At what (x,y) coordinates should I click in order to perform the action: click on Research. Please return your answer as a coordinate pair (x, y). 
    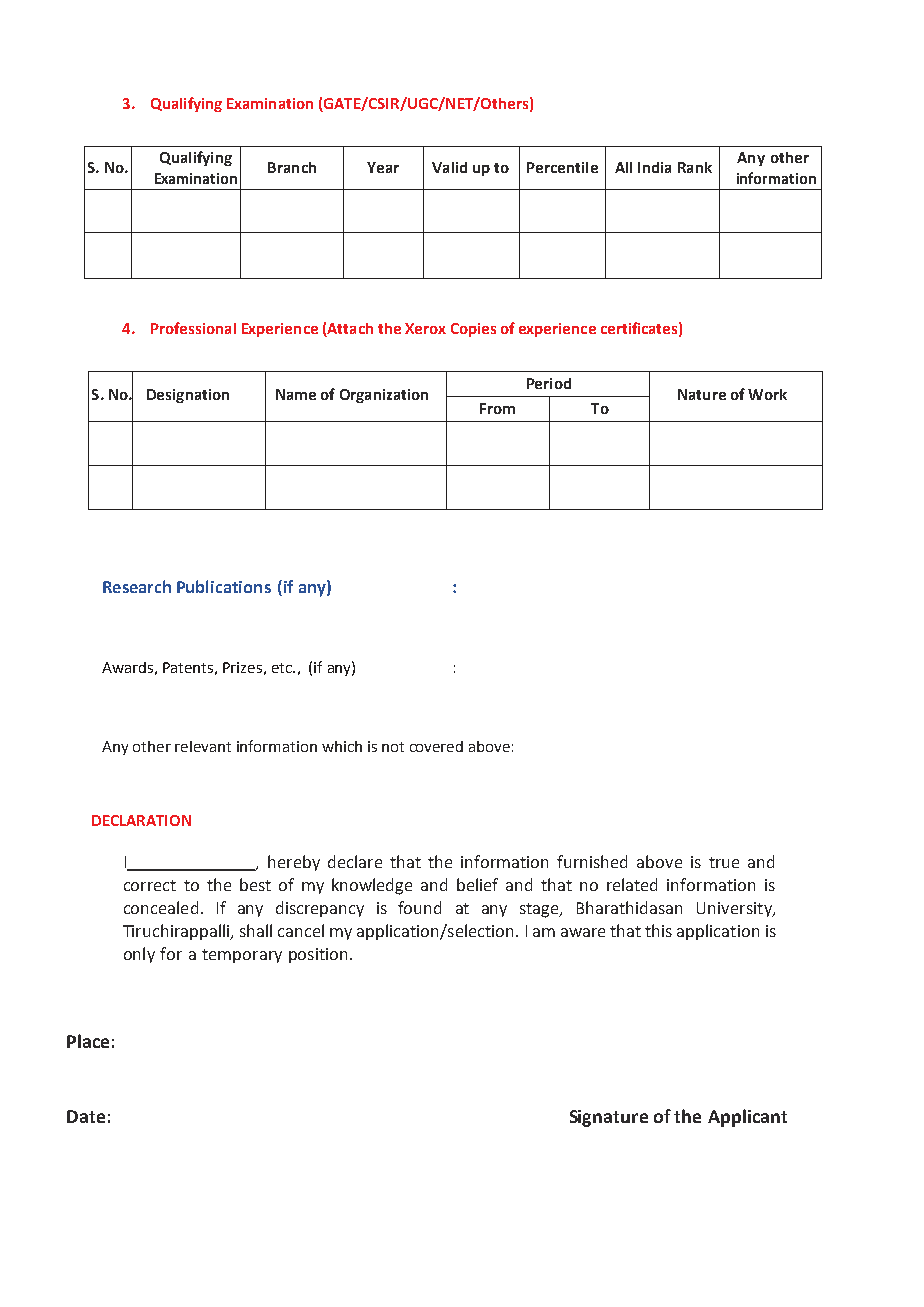
    Looking at the image, I should click on (137, 586).
